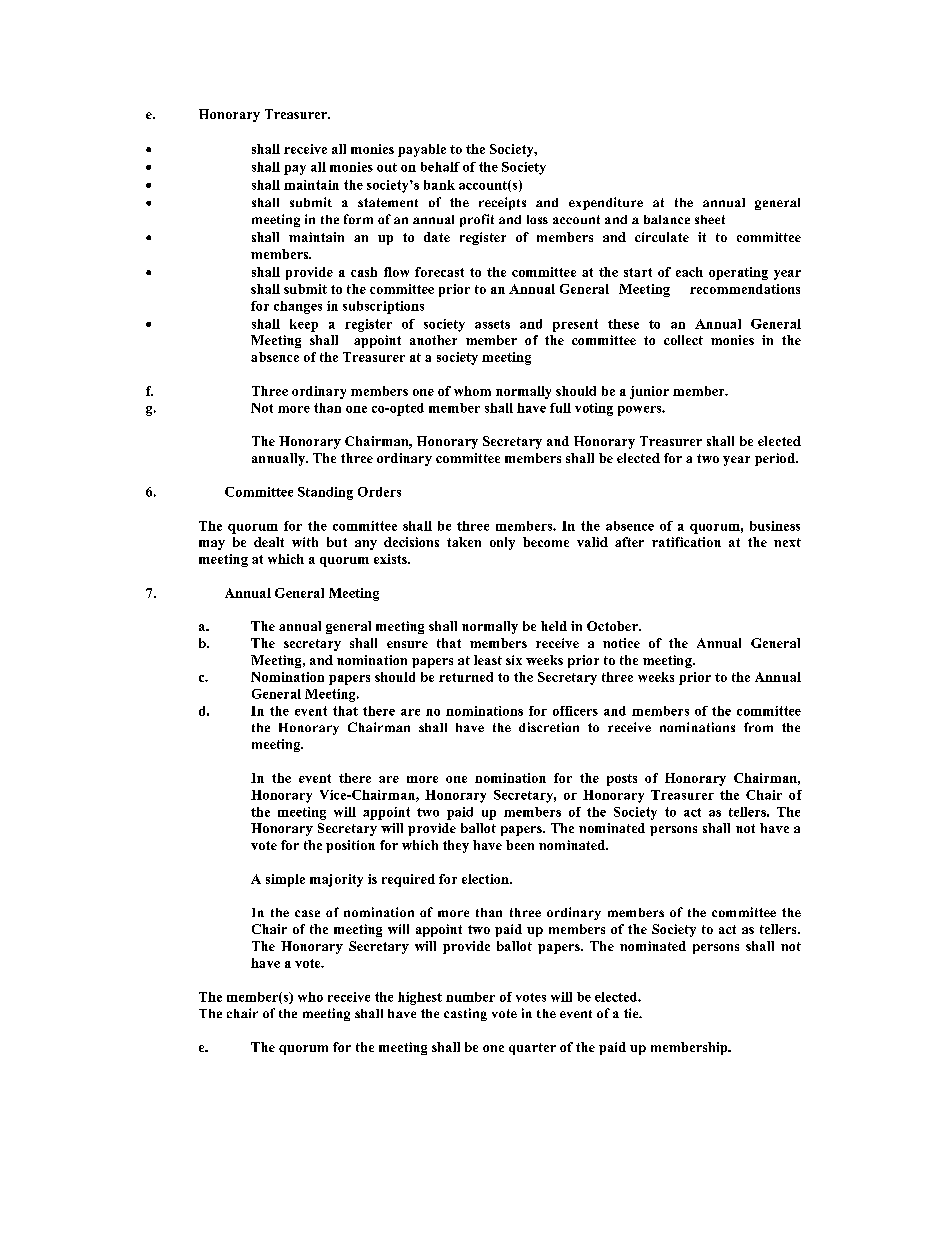  What do you see at coordinates (549, 727) in the document?
I see `discretion` at bounding box center [549, 727].
